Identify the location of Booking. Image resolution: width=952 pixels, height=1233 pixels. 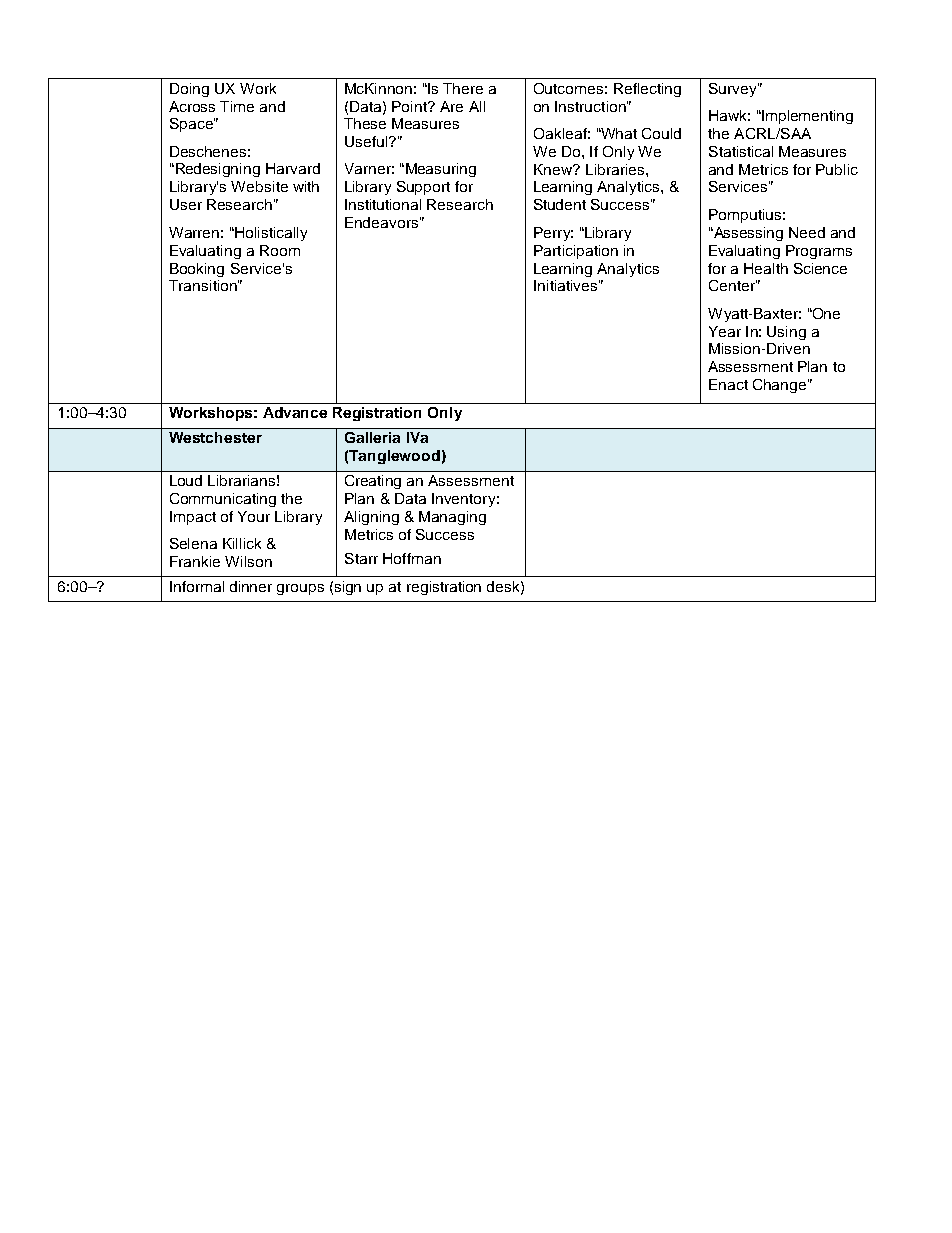
(197, 270).
